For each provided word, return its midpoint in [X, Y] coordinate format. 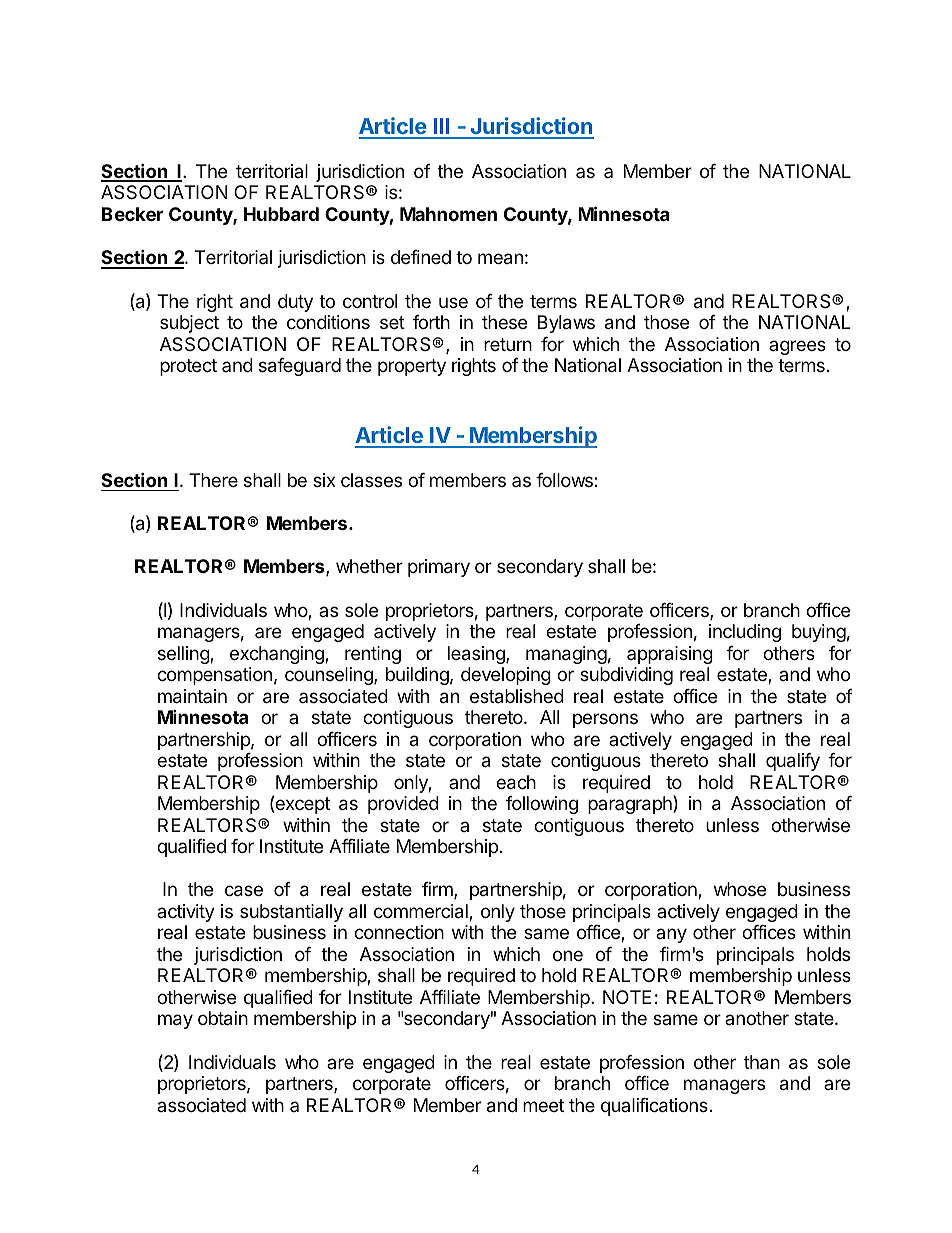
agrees [797, 347]
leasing [477, 655]
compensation [214, 676]
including [745, 633]
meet [543, 1105]
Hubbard [281, 214]
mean [500, 259]
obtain [223, 1018]
